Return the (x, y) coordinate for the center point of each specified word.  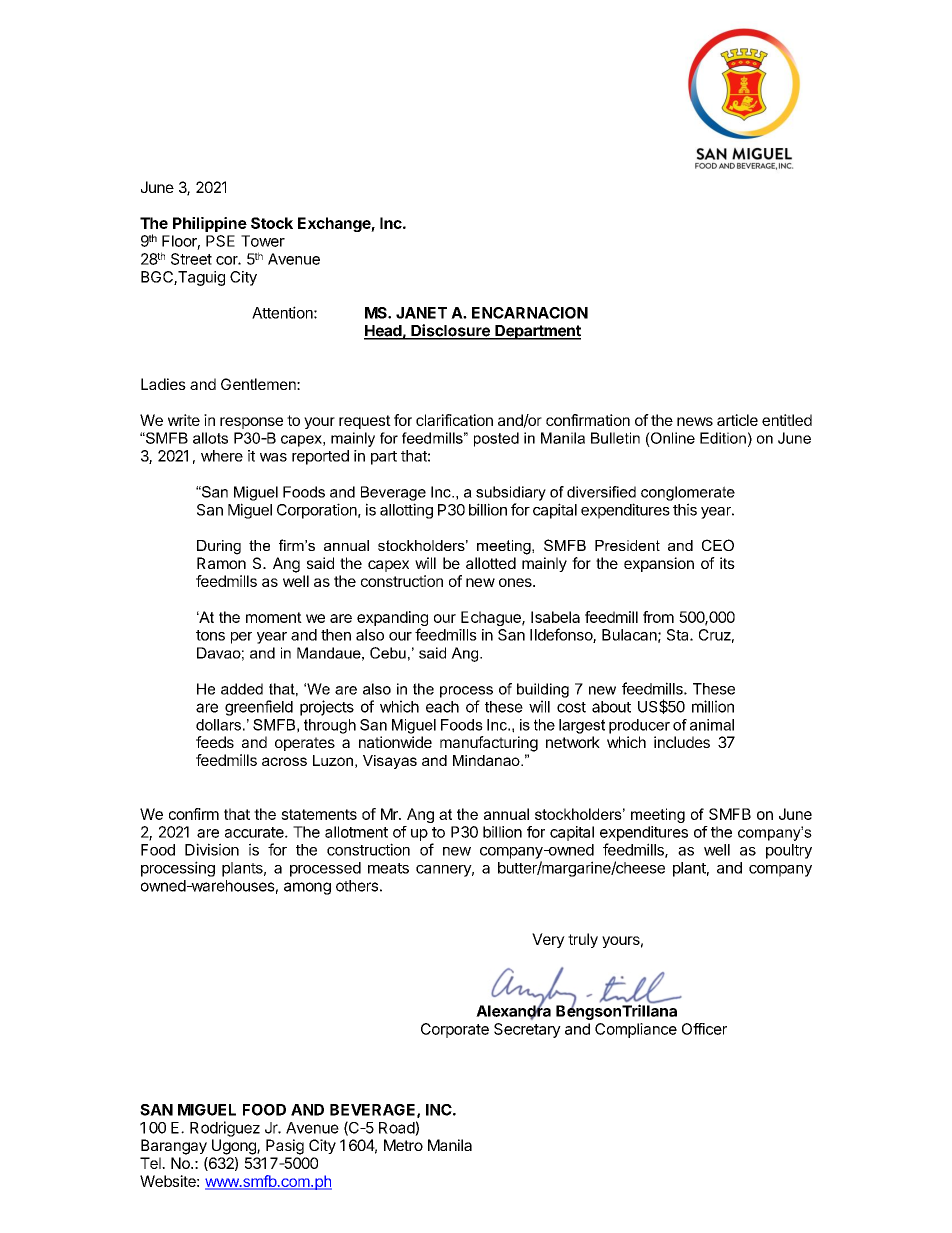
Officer (704, 1029)
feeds (215, 742)
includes (682, 742)
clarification (454, 420)
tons (210, 635)
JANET (421, 313)
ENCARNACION (530, 313)
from (658, 617)
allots (210, 438)
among (307, 888)
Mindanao (487, 760)
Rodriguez (225, 1129)
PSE (220, 241)
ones (516, 582)
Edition (723, 438)
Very (548, 940)
